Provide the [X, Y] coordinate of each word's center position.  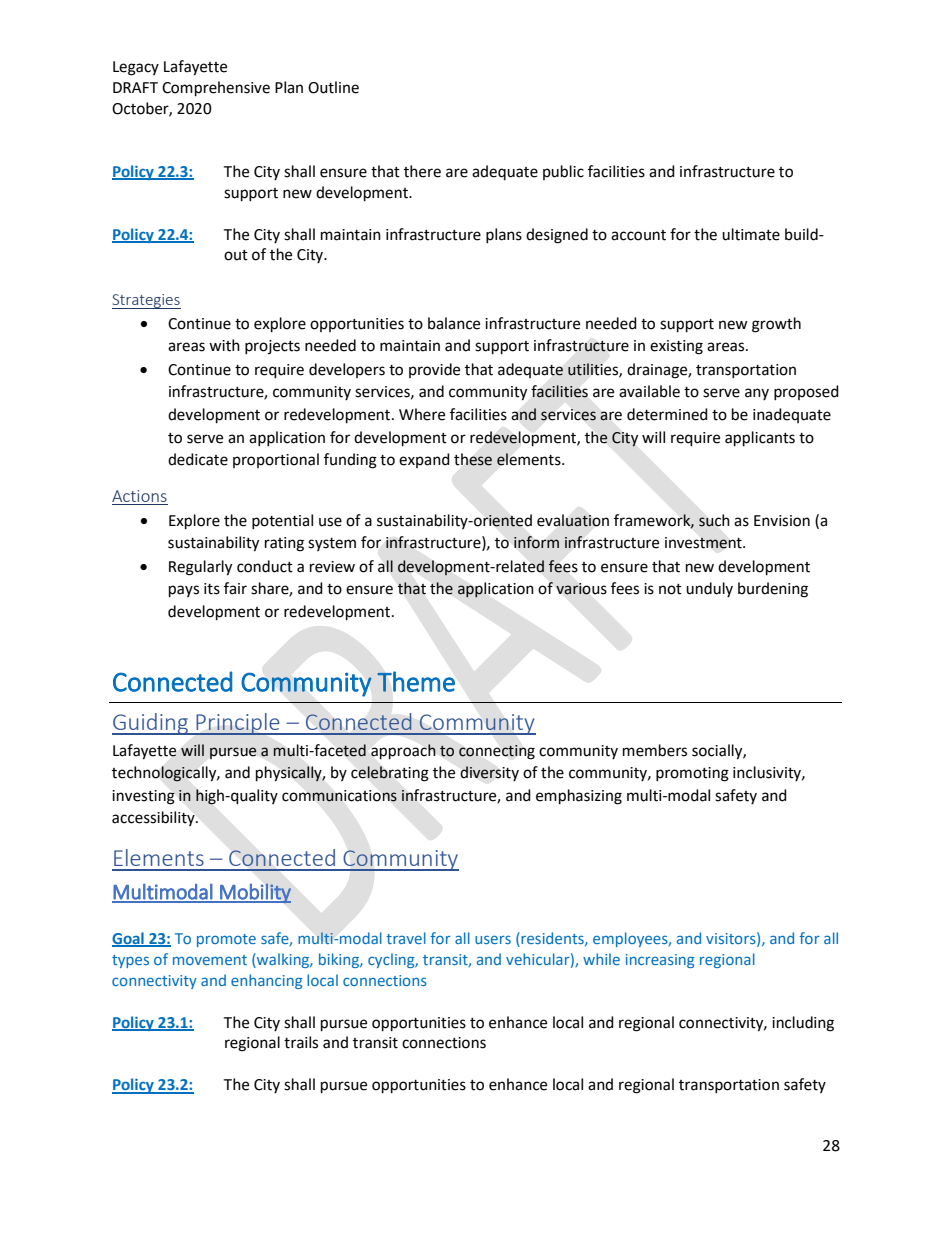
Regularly [200, 568]
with [224, 345]
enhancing [266, 981]
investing [143, 797]
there [422, 171]
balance [454, 323]
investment [704, 543]
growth [776, 325]
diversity [489, 773]
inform [536, 542]
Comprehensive [216, 89]
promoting [692, 774]
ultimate [751, 234]
